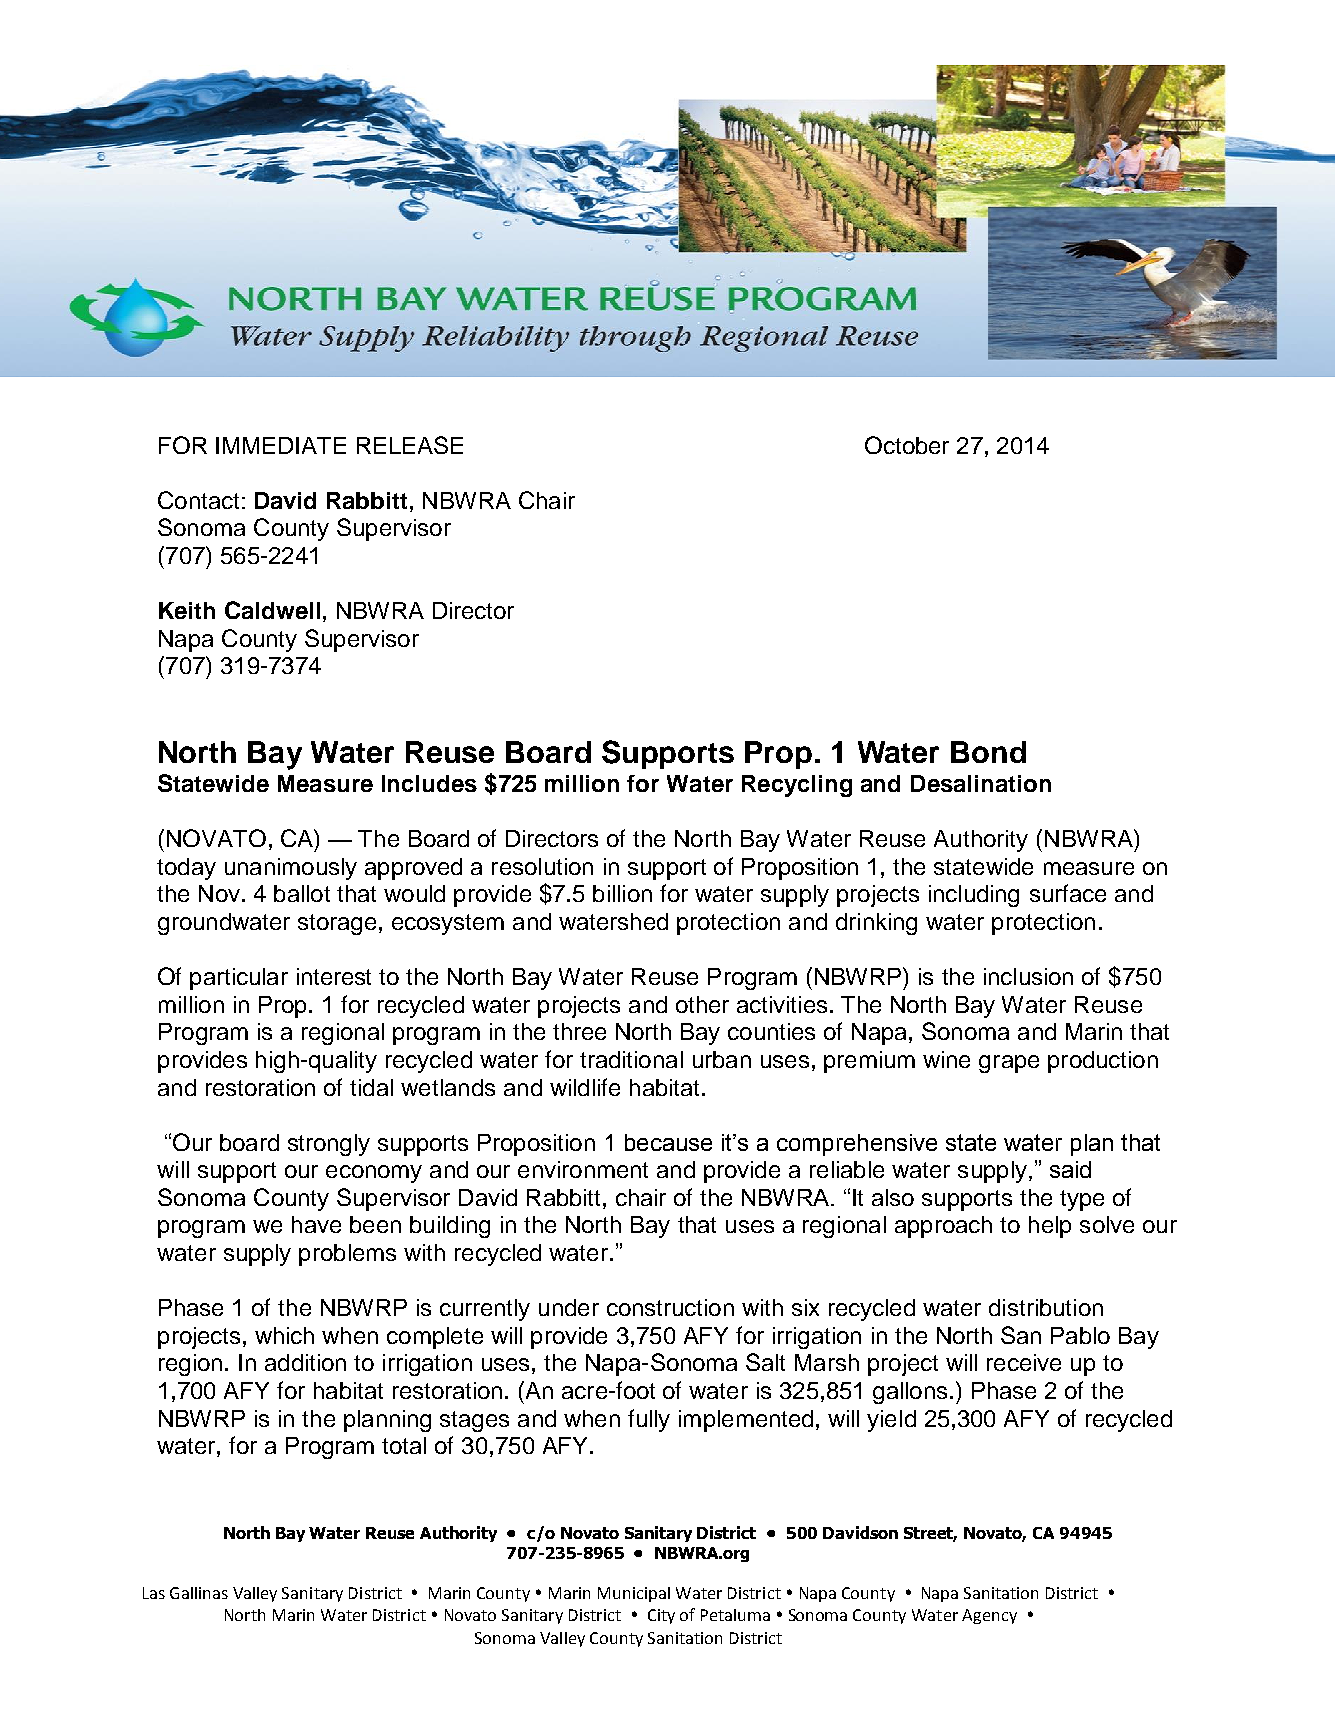 The width and height of the page is (1335, 1727). Describe the element at coordinates (154, 1593) in the page. I see `Las` at that location.
